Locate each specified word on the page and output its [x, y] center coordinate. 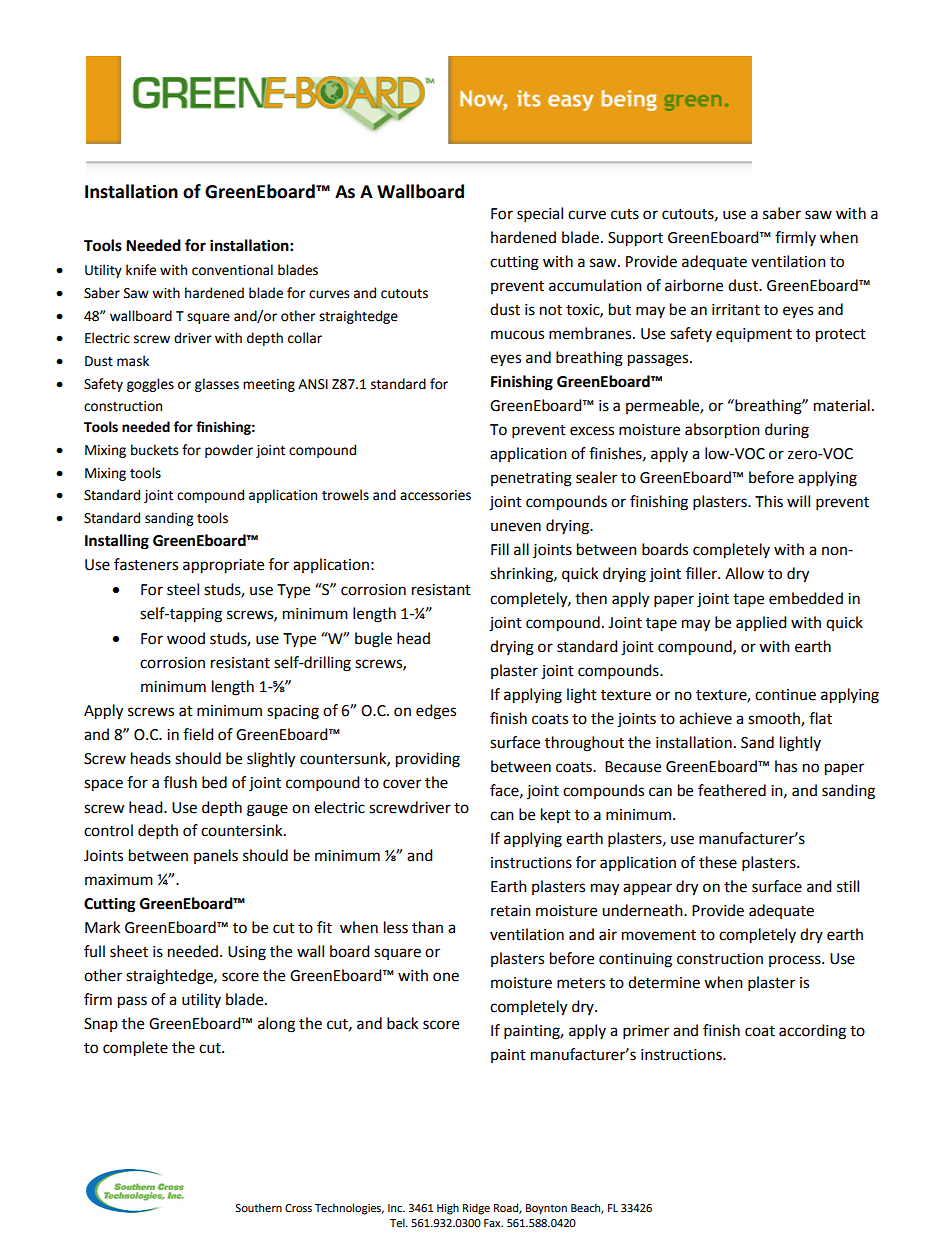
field [198, 734]
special [540, 215]
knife [141, 270]
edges [436, 712]
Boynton [546, 1209]
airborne [694, 285]
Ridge [476, 1209]
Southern [258, 1208]
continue [785, 695]
